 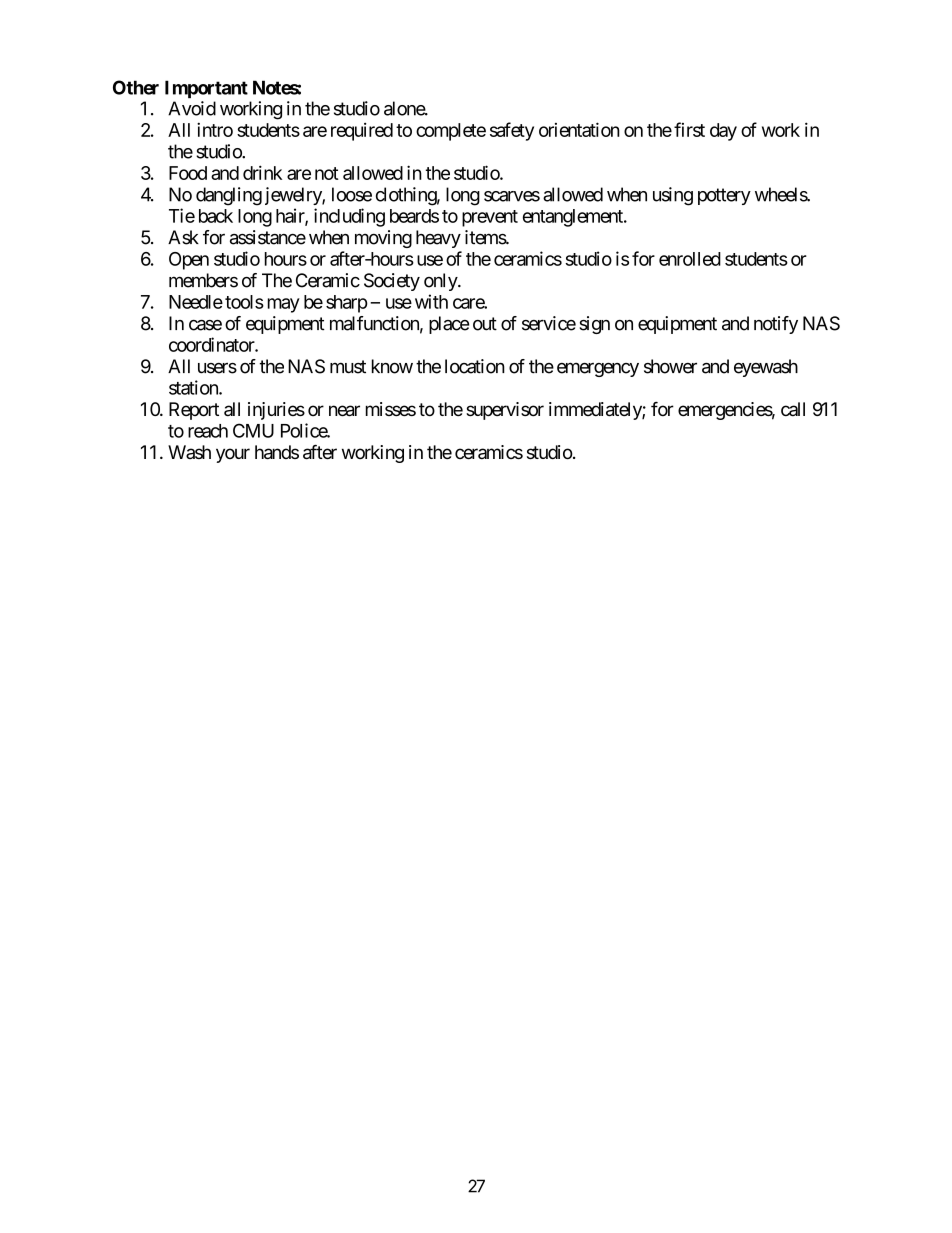 What do you see at coordinates (212, 344) in the document?
I see `coordinator` at bounding box center [212, 344].
